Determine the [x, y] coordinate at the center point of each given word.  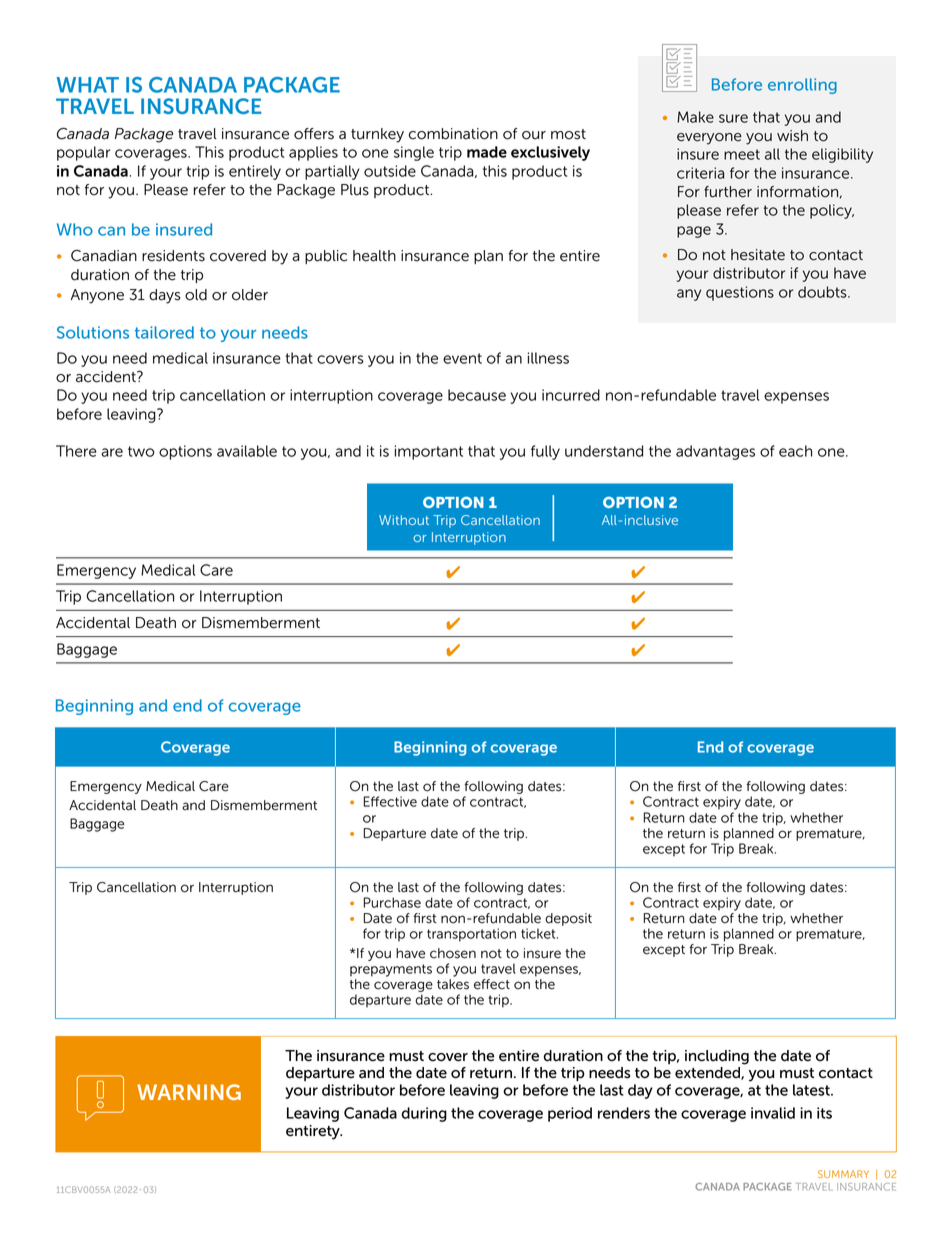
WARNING [189, 1092]
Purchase [392, 902]
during [424, 1114]
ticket [539, 933]
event [462, 358]
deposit [568, 919]
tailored [164, 332]
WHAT [88, 85]
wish [792, 136]
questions [740, 293]
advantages [715, 452]
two [141, 451]
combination [453, 134]
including [717, 1057]
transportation [471, 935]
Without [404, 520]
